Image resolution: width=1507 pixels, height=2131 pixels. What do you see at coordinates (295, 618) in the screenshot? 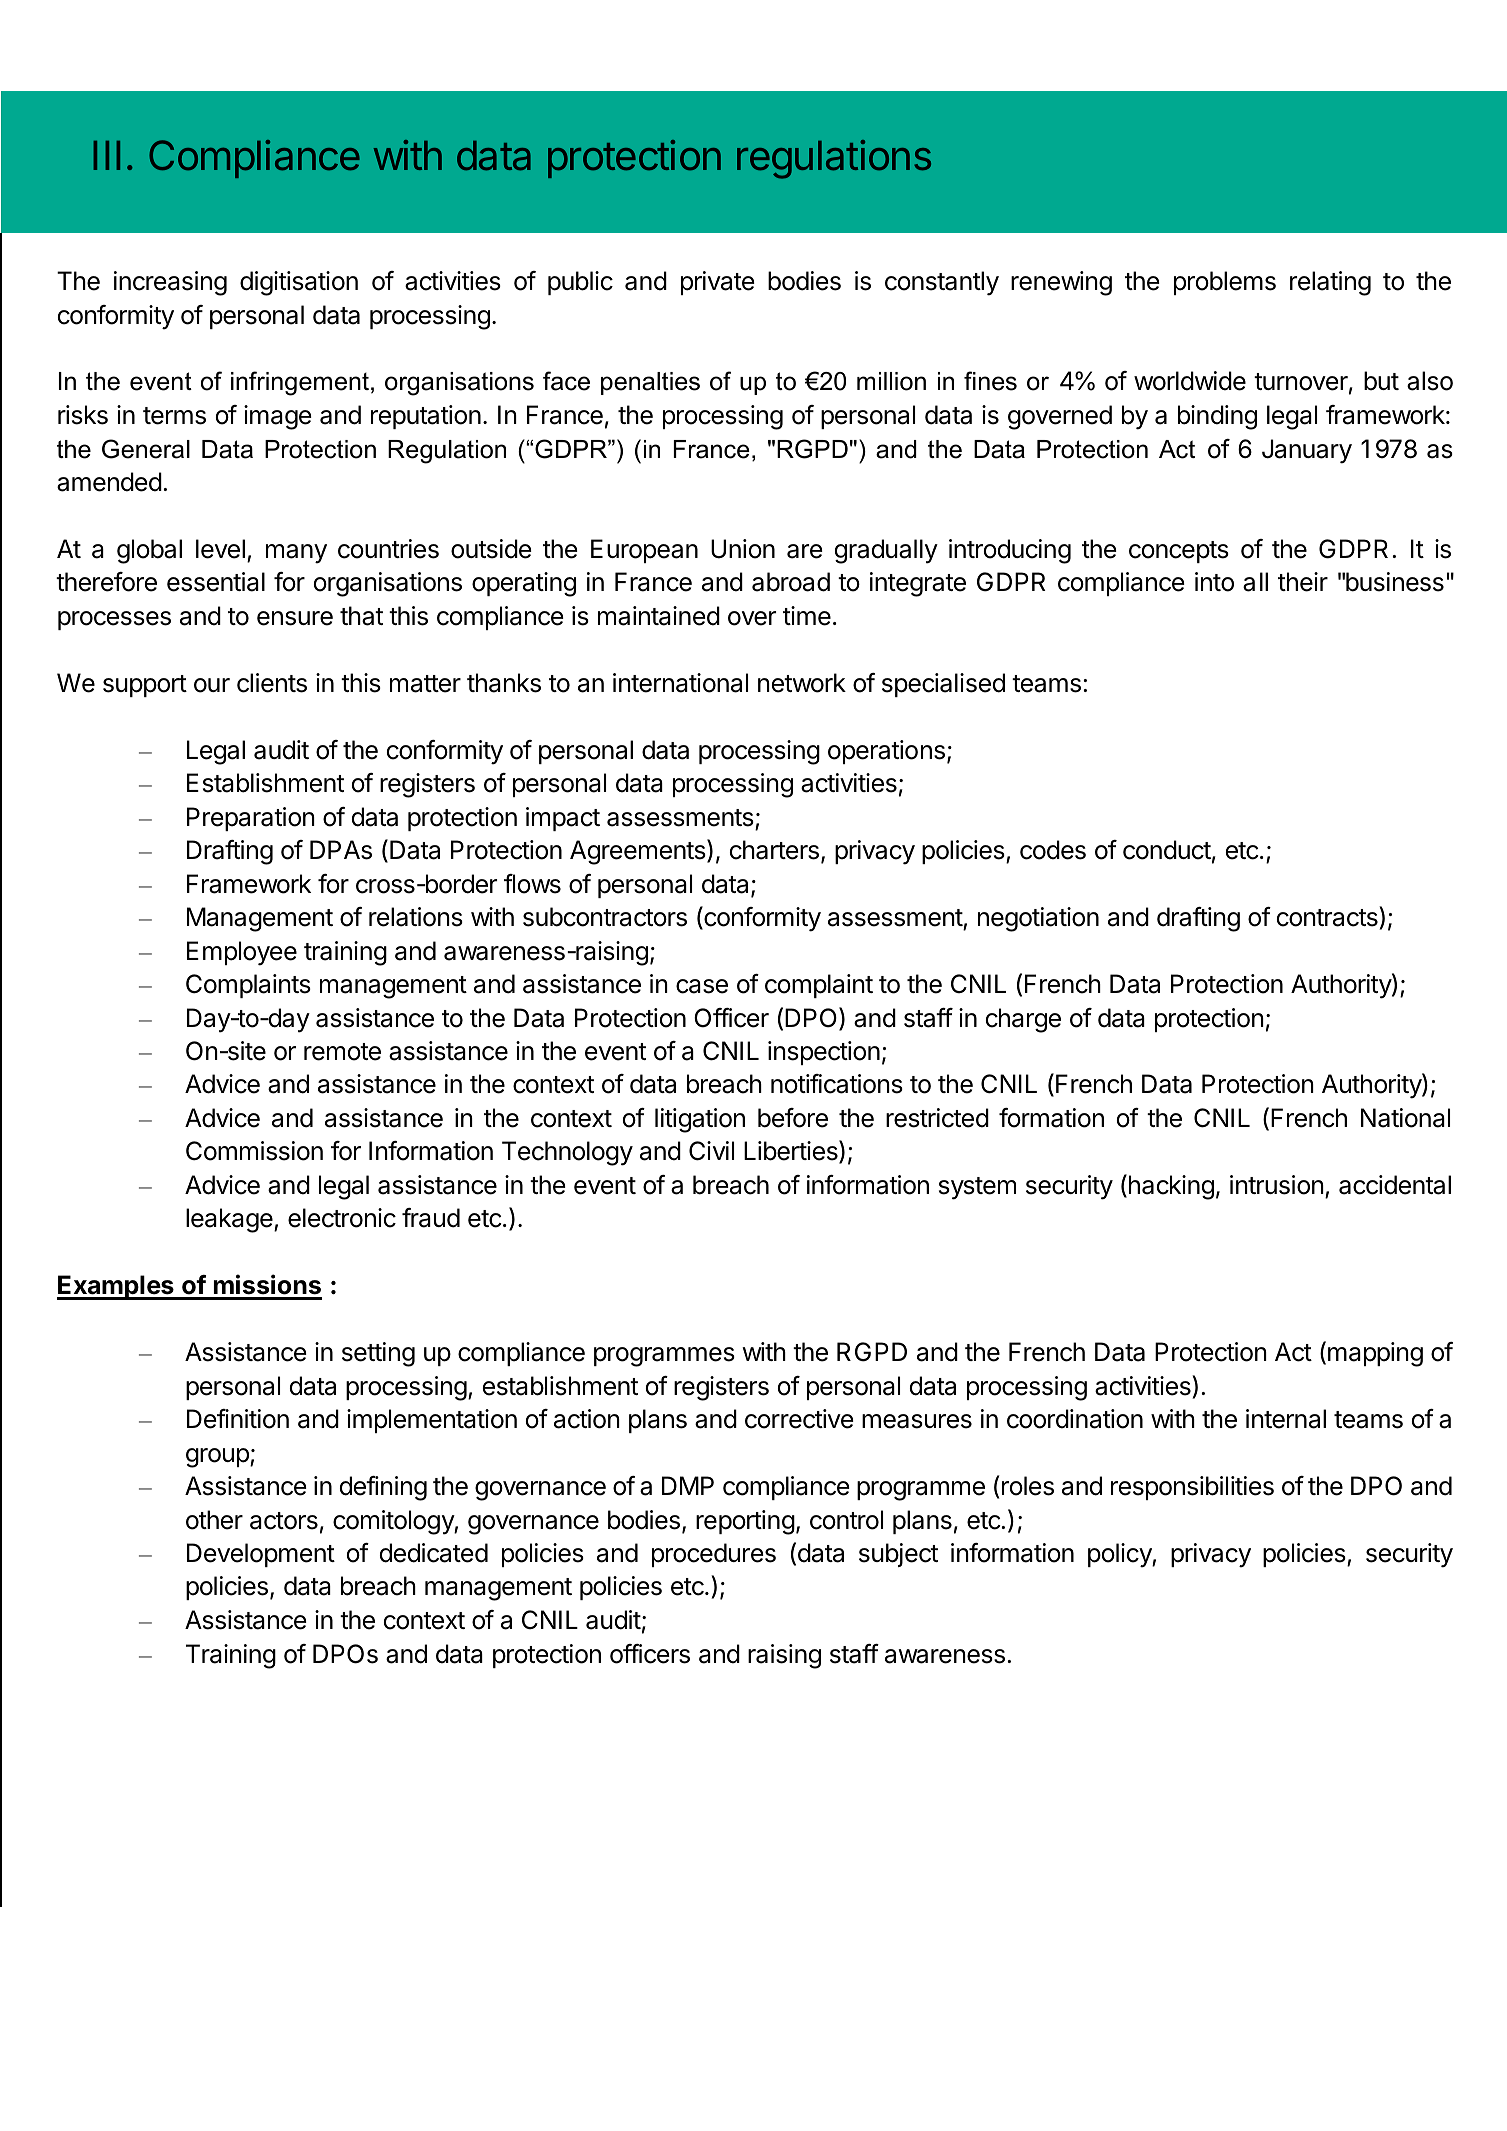
I see `ensure` at bounding box center [295, 618].
